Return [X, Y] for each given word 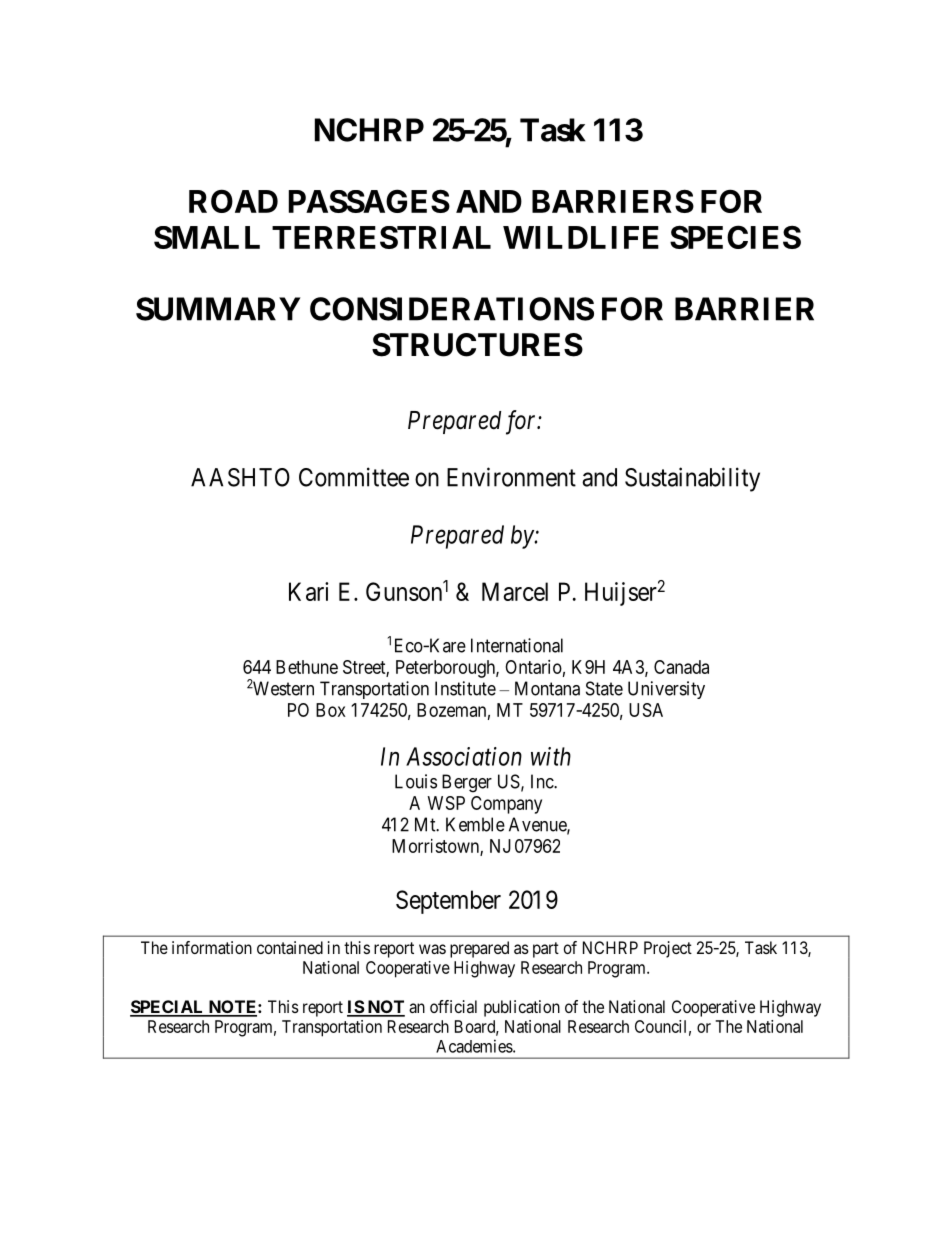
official [453, 1006]
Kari [308, 591]
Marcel [515, 591]
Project [668, 949]
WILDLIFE [581, 237]
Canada [681, 667]
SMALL [207, 237]
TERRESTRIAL [381, 237]
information [212, 947]
